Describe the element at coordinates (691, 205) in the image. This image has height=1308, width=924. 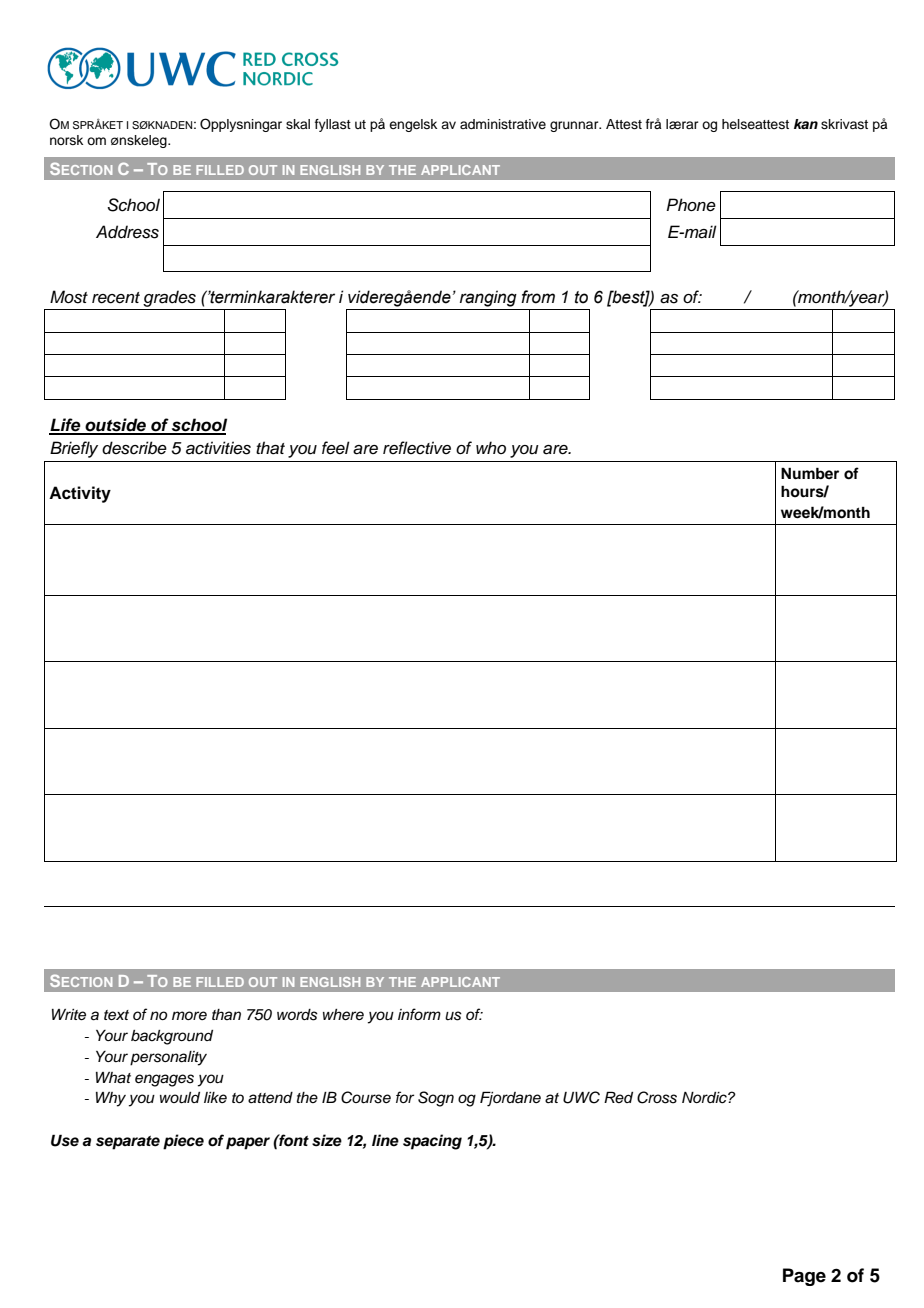
I see `Phone` at that location.
